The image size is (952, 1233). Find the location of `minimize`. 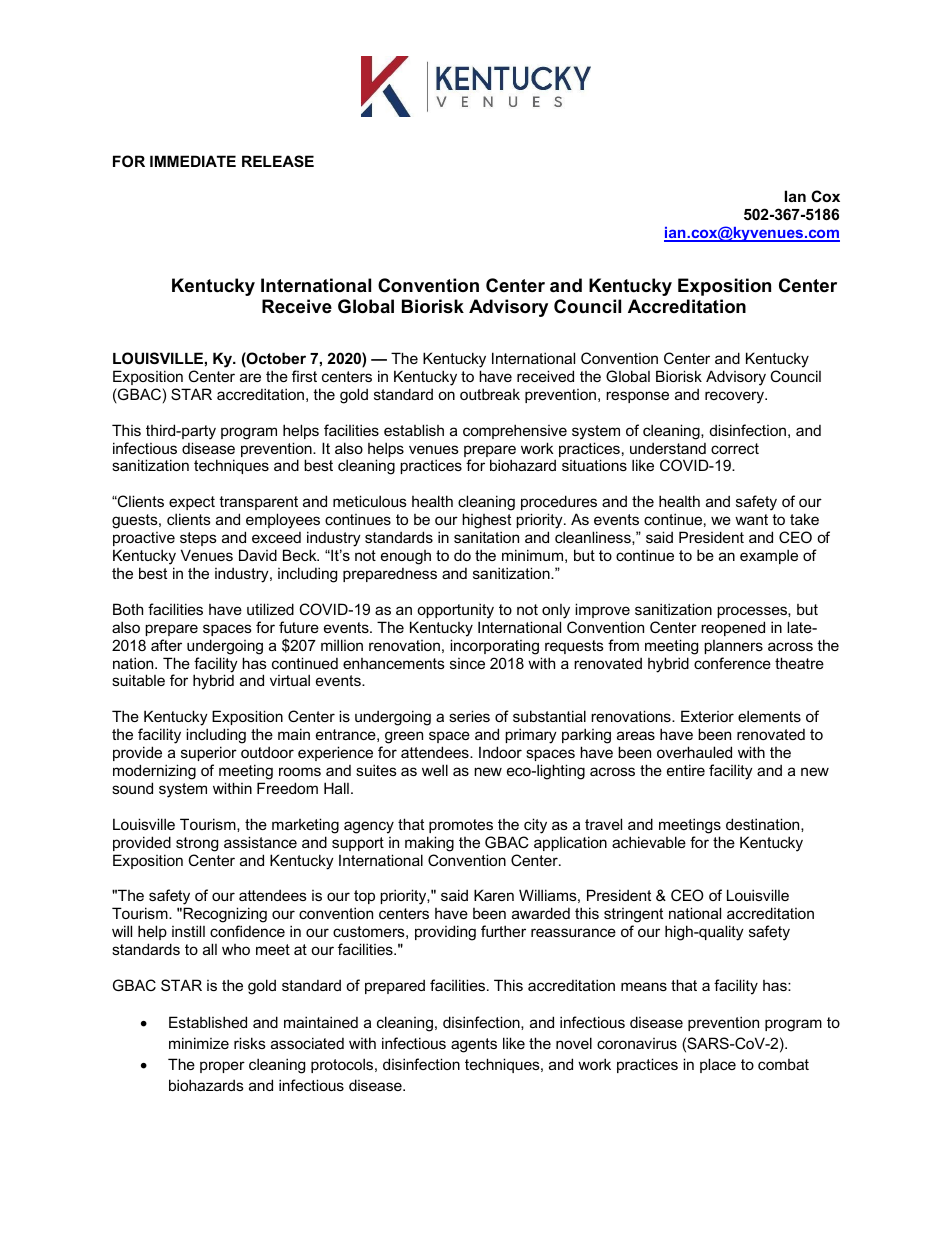

minimize is located at coordinates (199, 1043).
